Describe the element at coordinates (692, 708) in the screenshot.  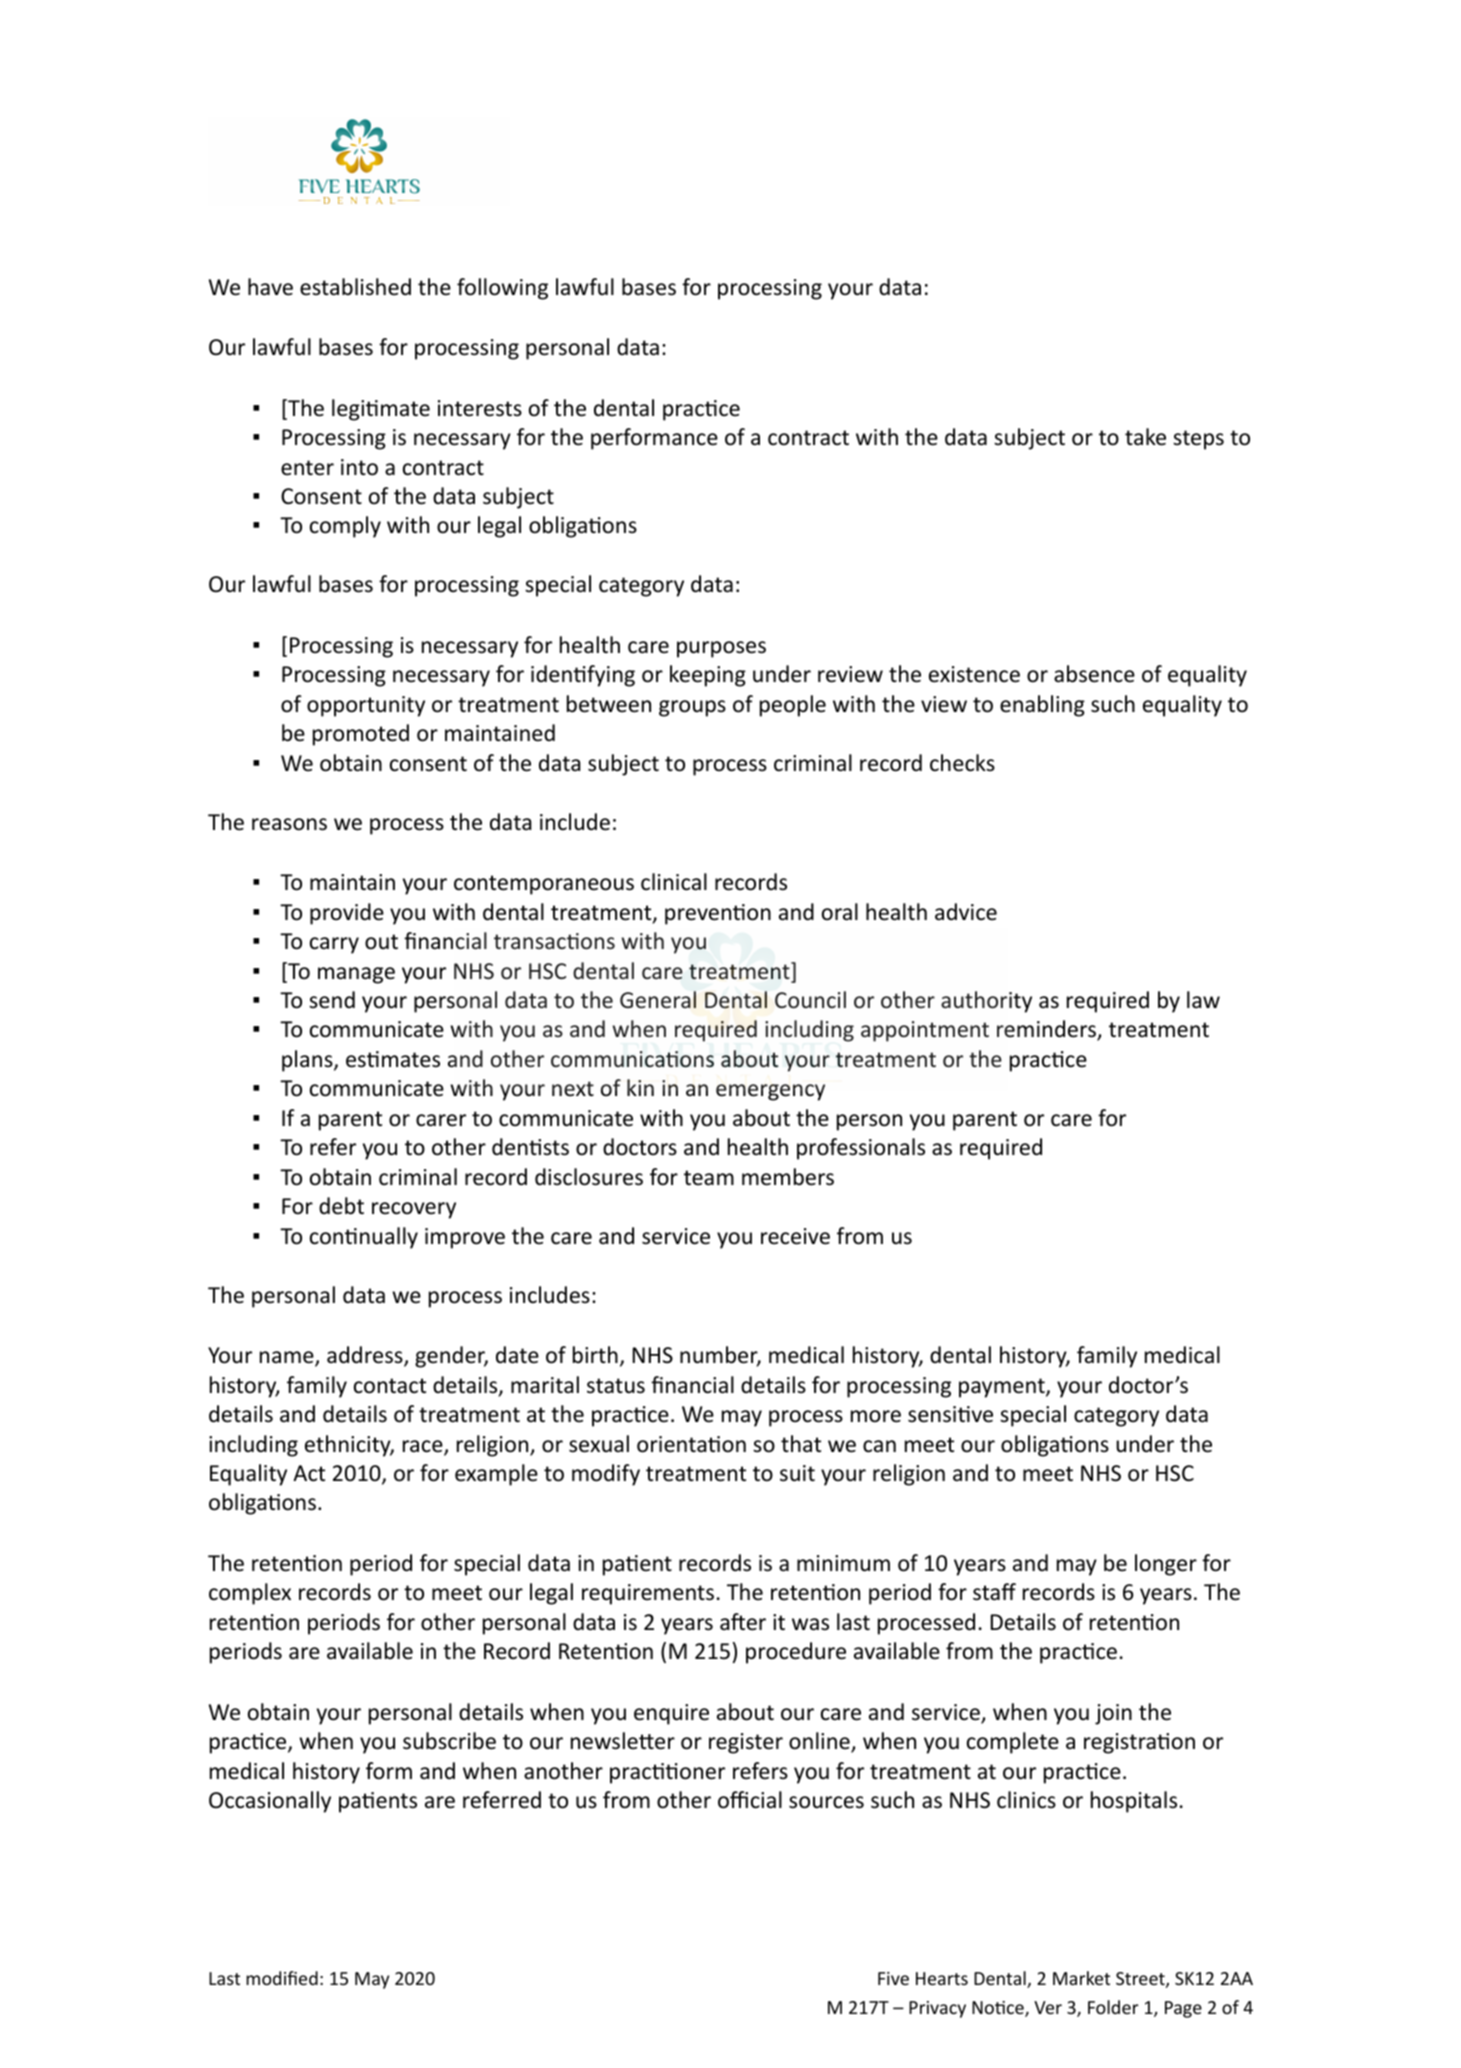
I see `groups` at that location.
